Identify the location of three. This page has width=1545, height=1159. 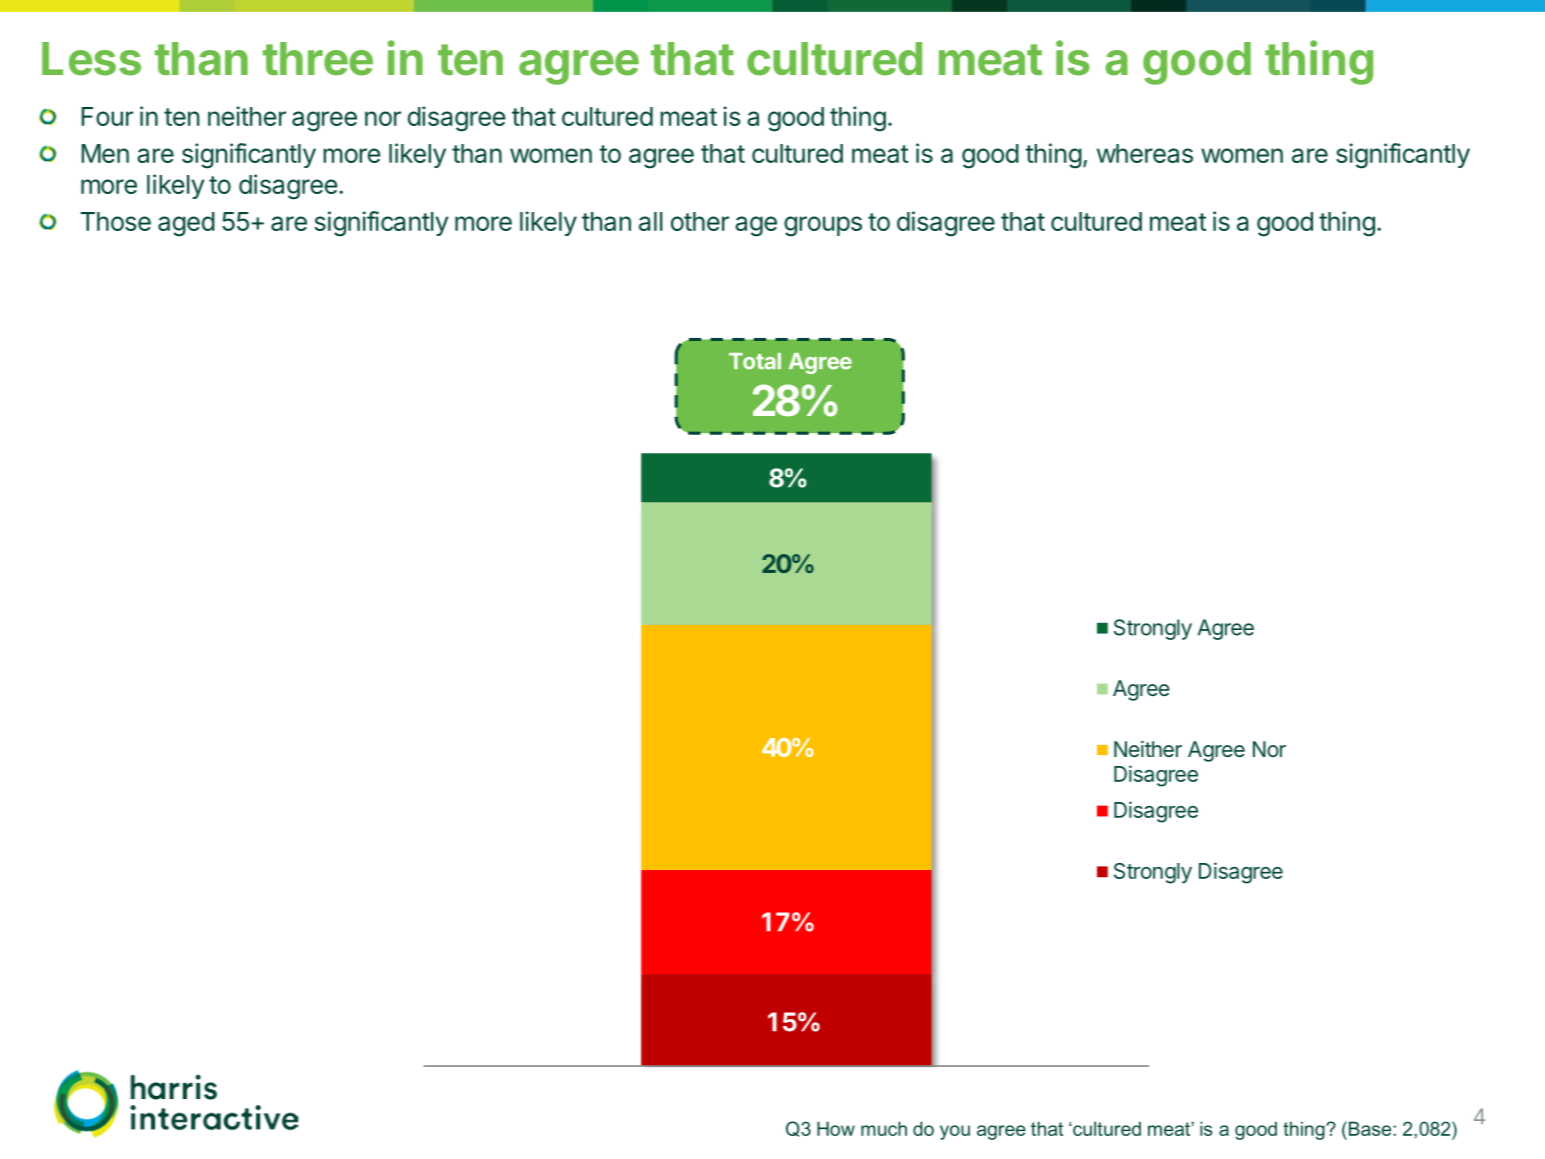
(318, 59).
